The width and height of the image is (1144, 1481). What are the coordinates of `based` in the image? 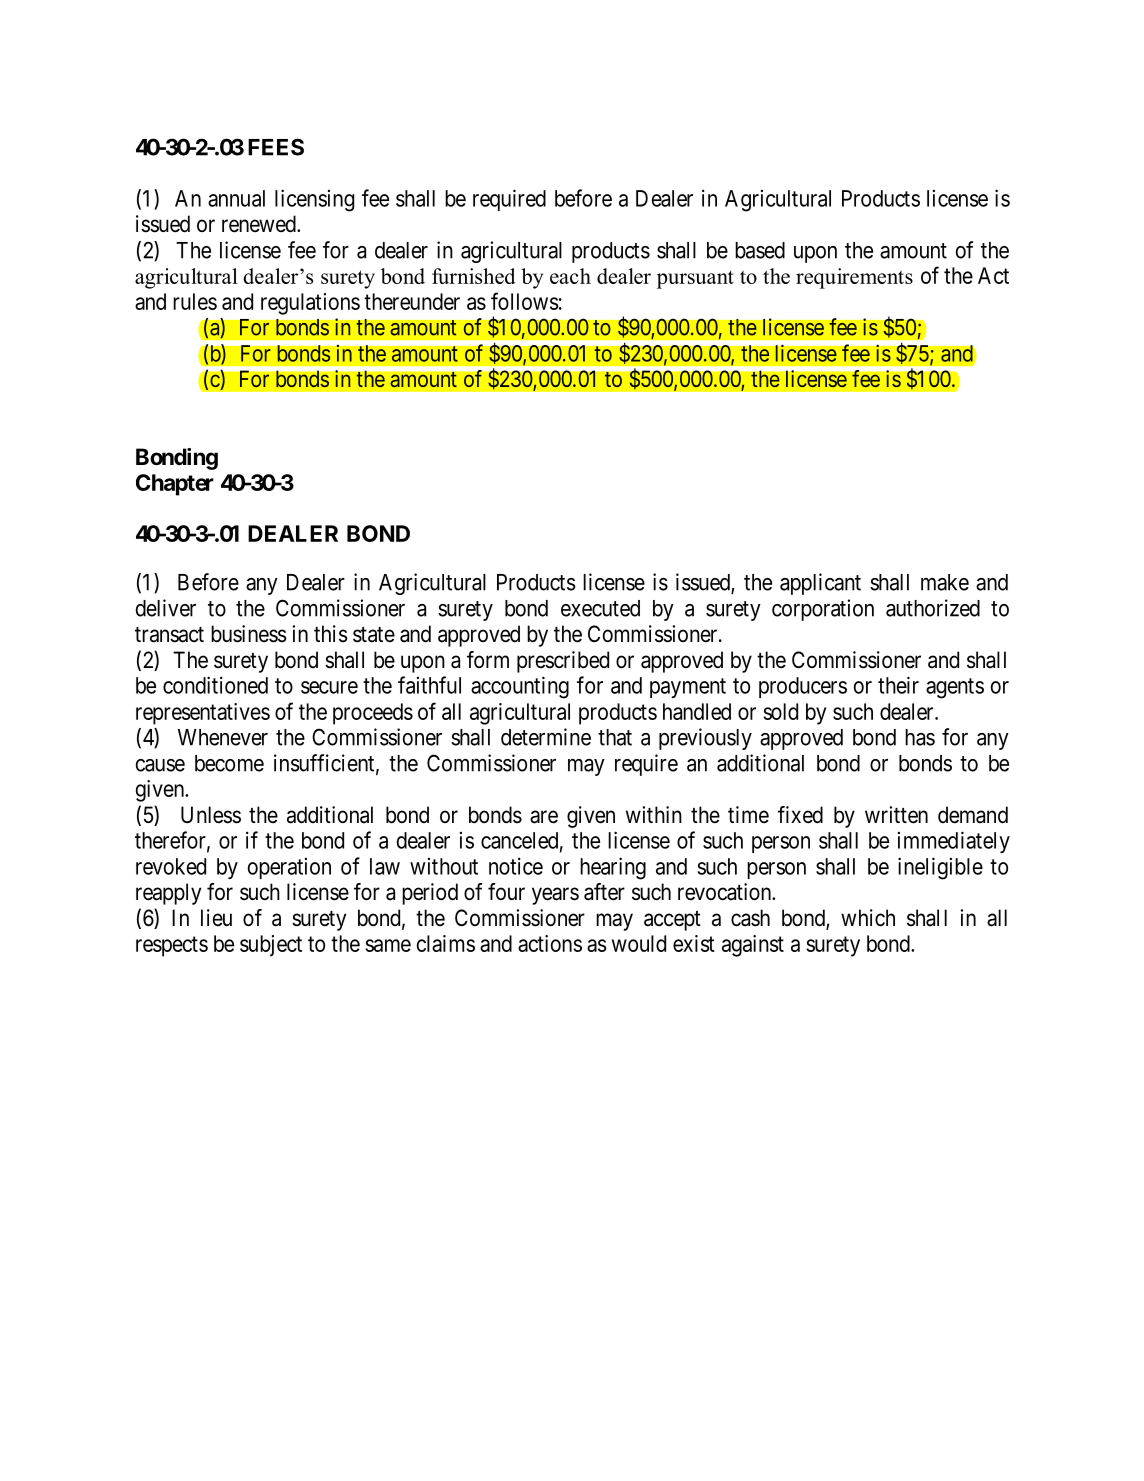 It's located at (760, 250).
